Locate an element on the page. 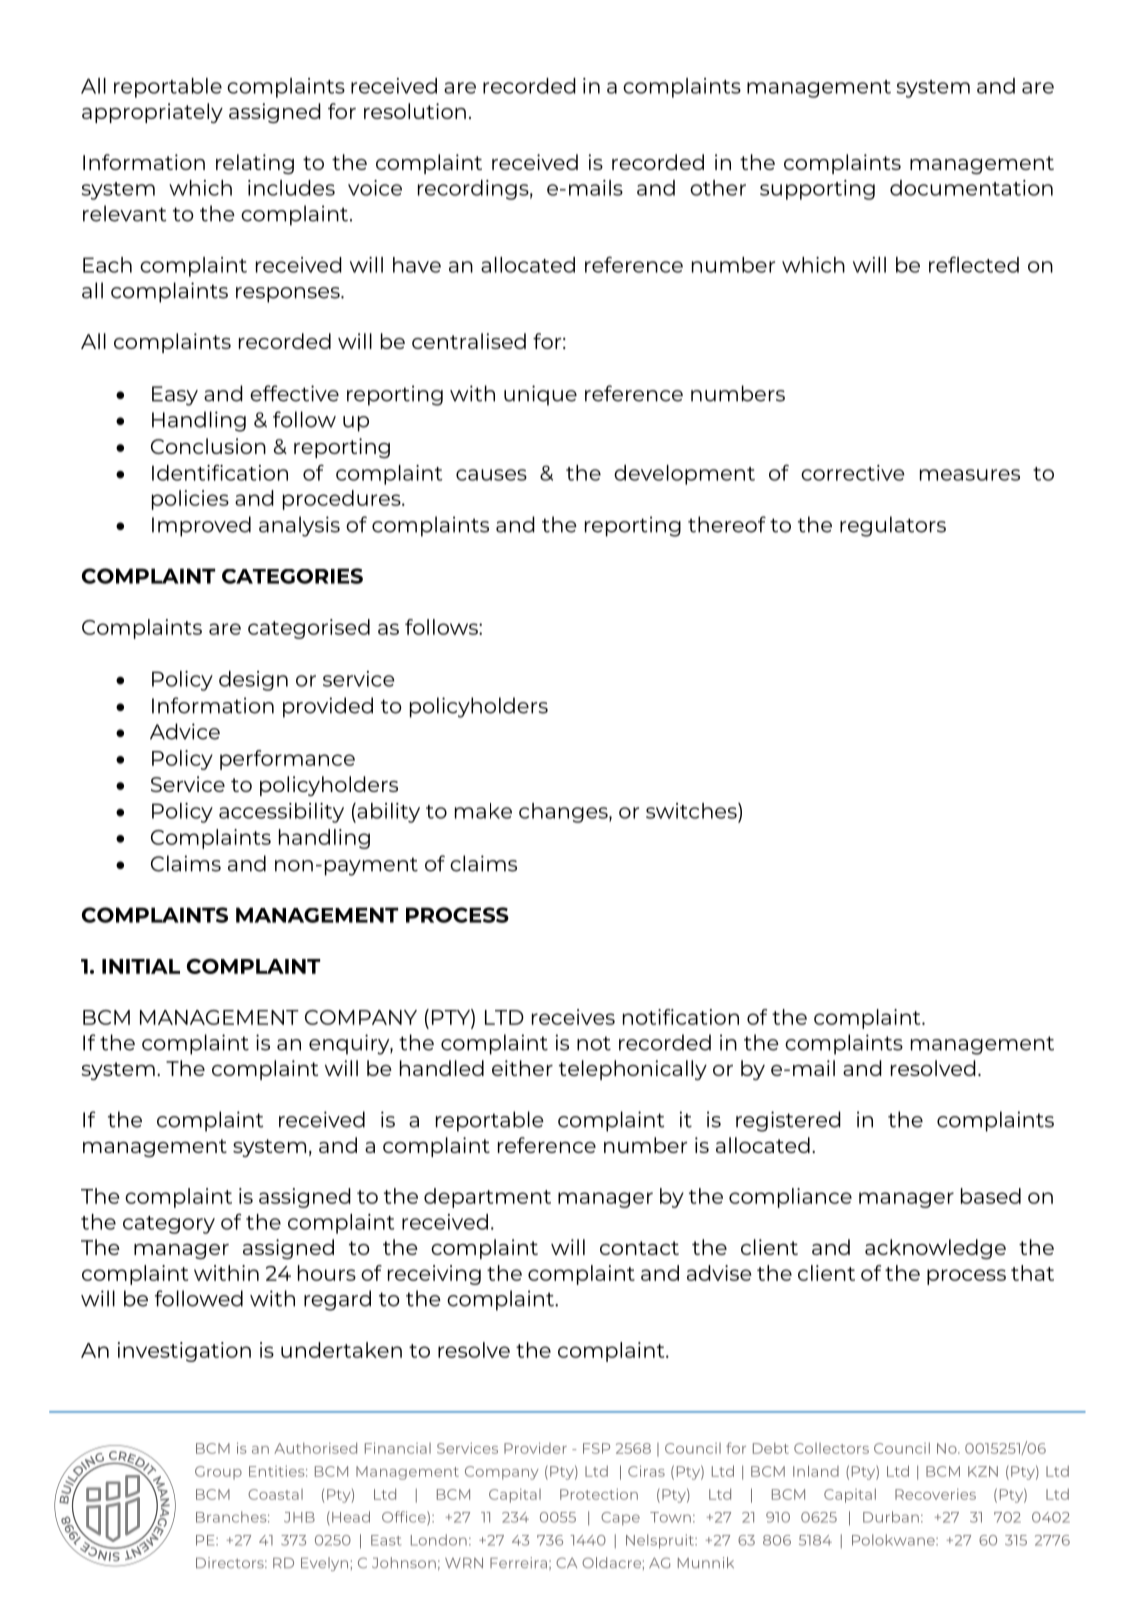 The image size is (1136, 1607). documentation is located at coordinates (971, 188).
